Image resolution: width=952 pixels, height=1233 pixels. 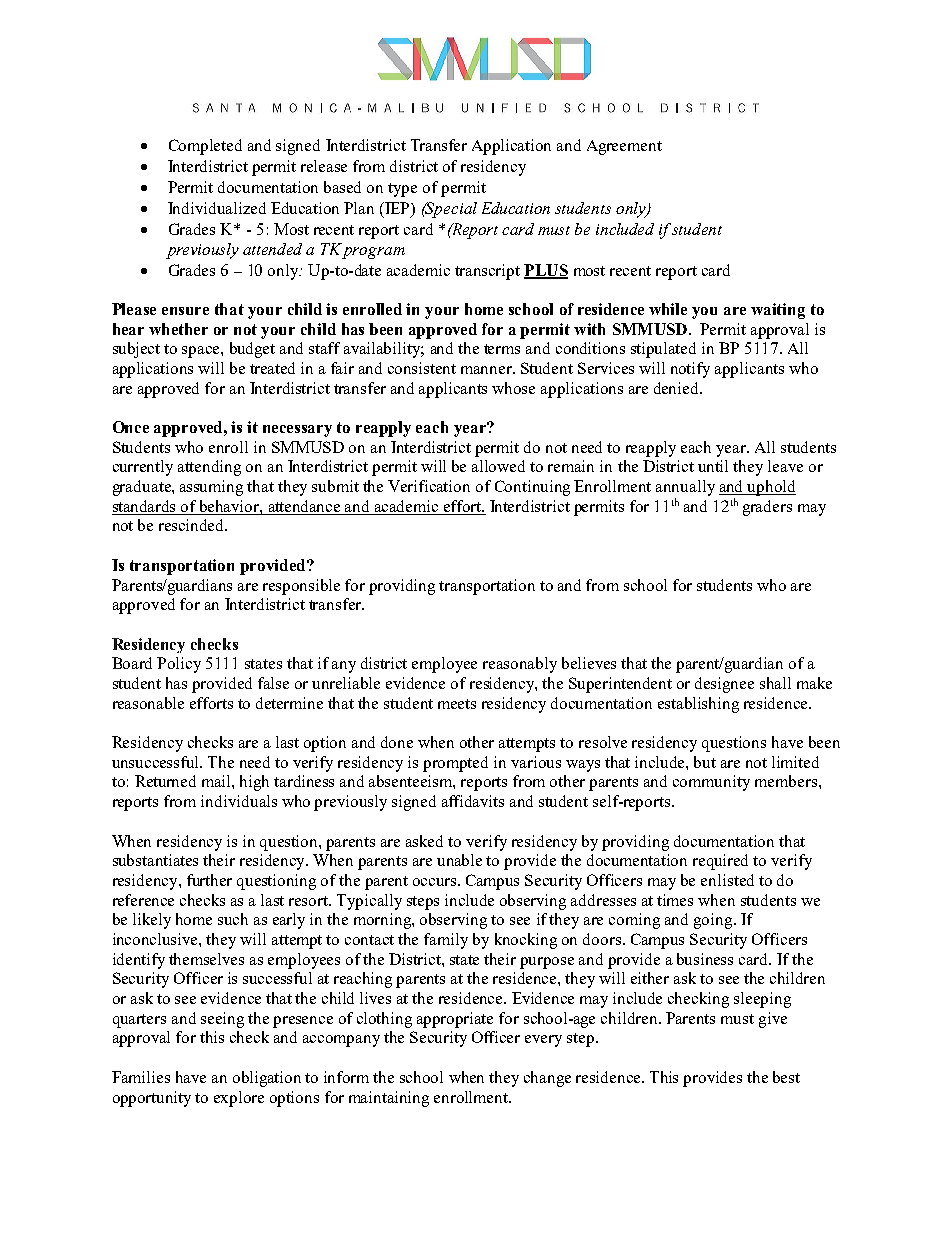 I want to click on Completed, so click(x=205, y=147).
